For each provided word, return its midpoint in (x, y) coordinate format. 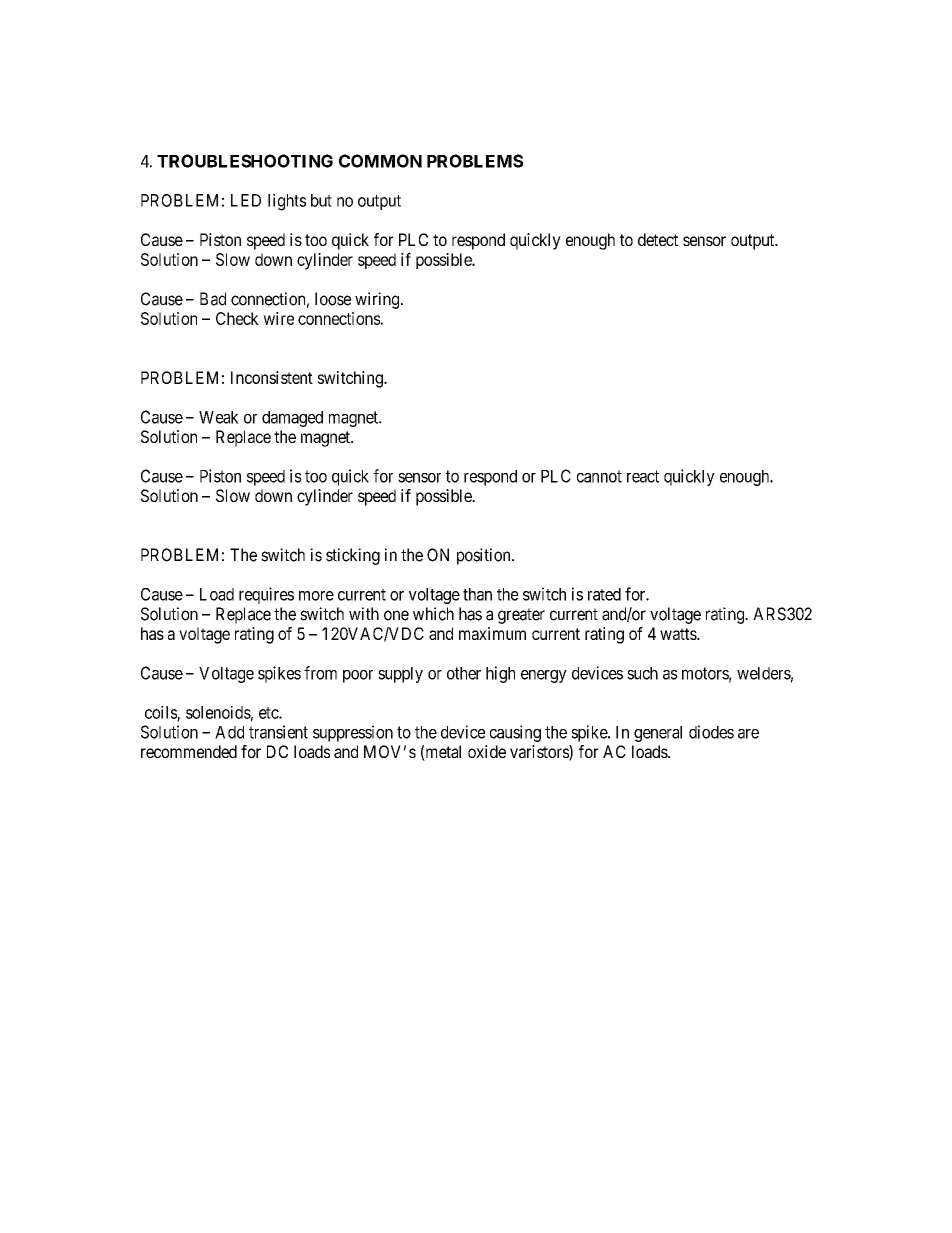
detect (658, 239)
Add (229, 732)
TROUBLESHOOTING (245, 161)
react (643, 476)
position (485, 556)
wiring (378, 300)
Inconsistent (272, 377)
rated (604, 594)
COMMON (380, 161)
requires (266, 595)
